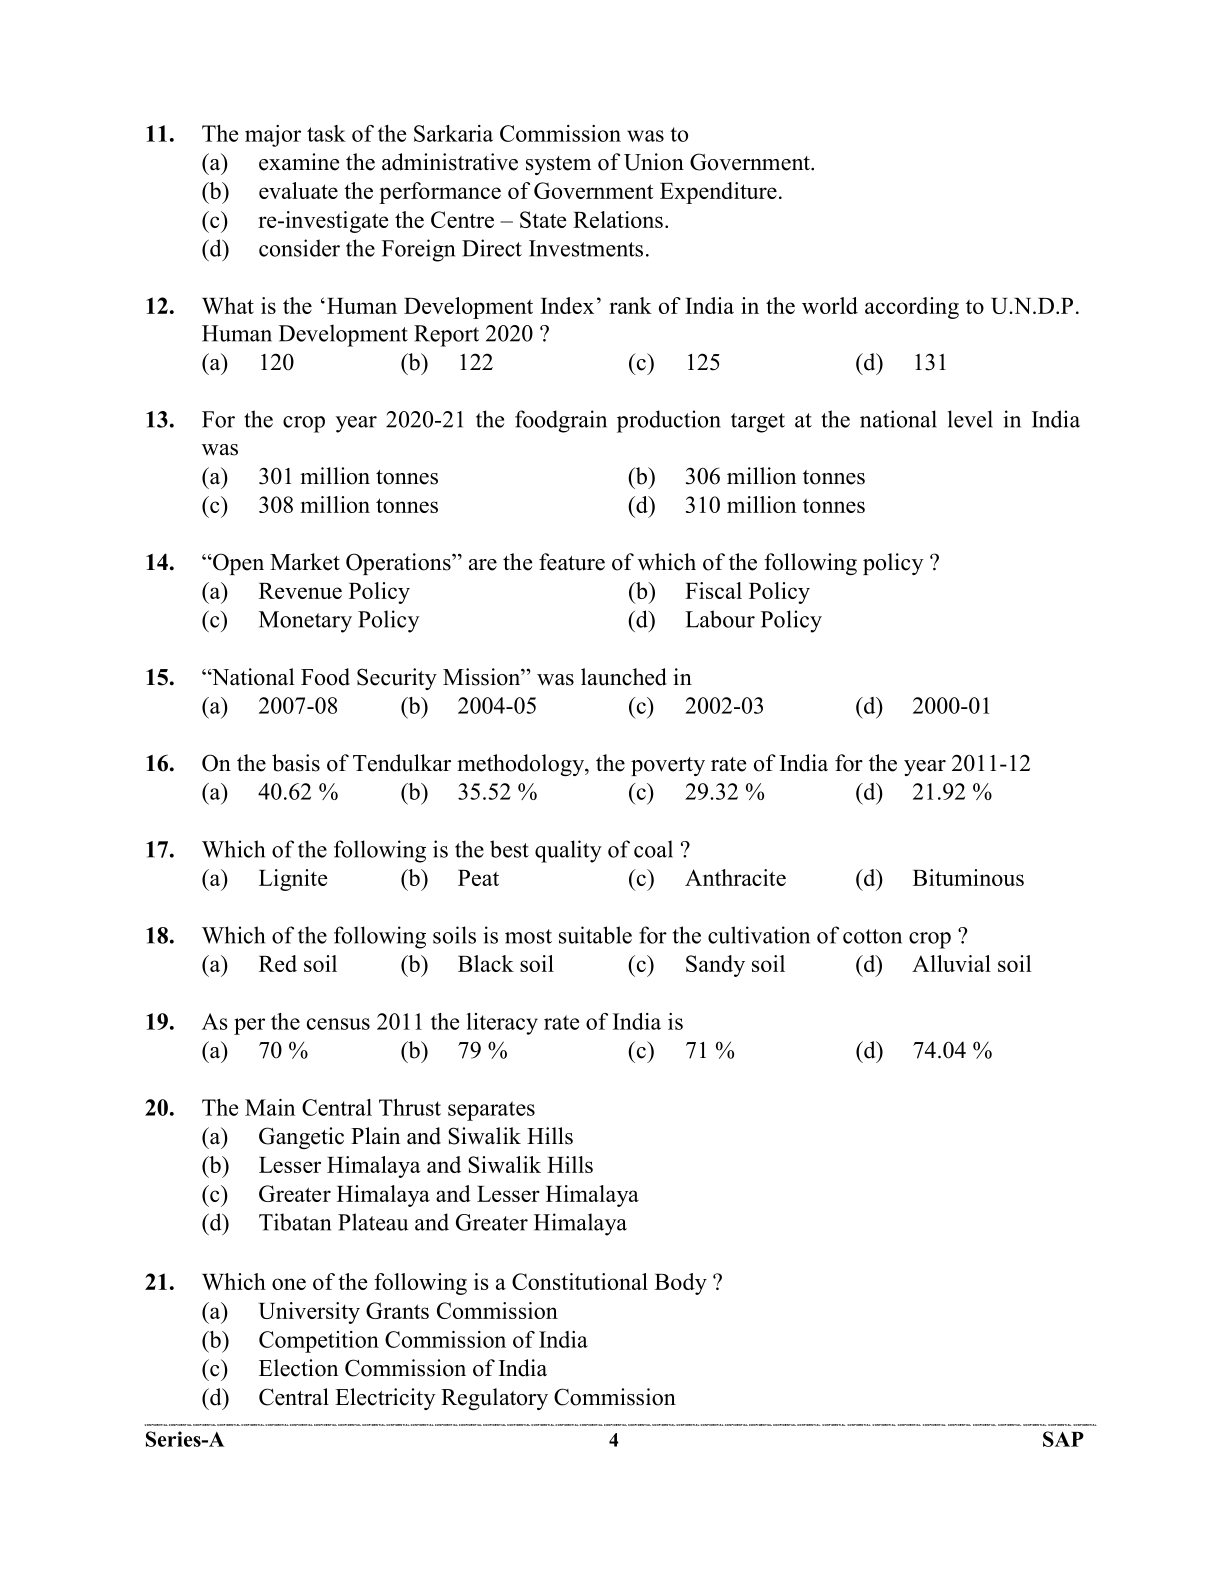 Image resolution: width=1228 pixels, height=1590 pixels. I want to click on examine, so click(299, 162).
